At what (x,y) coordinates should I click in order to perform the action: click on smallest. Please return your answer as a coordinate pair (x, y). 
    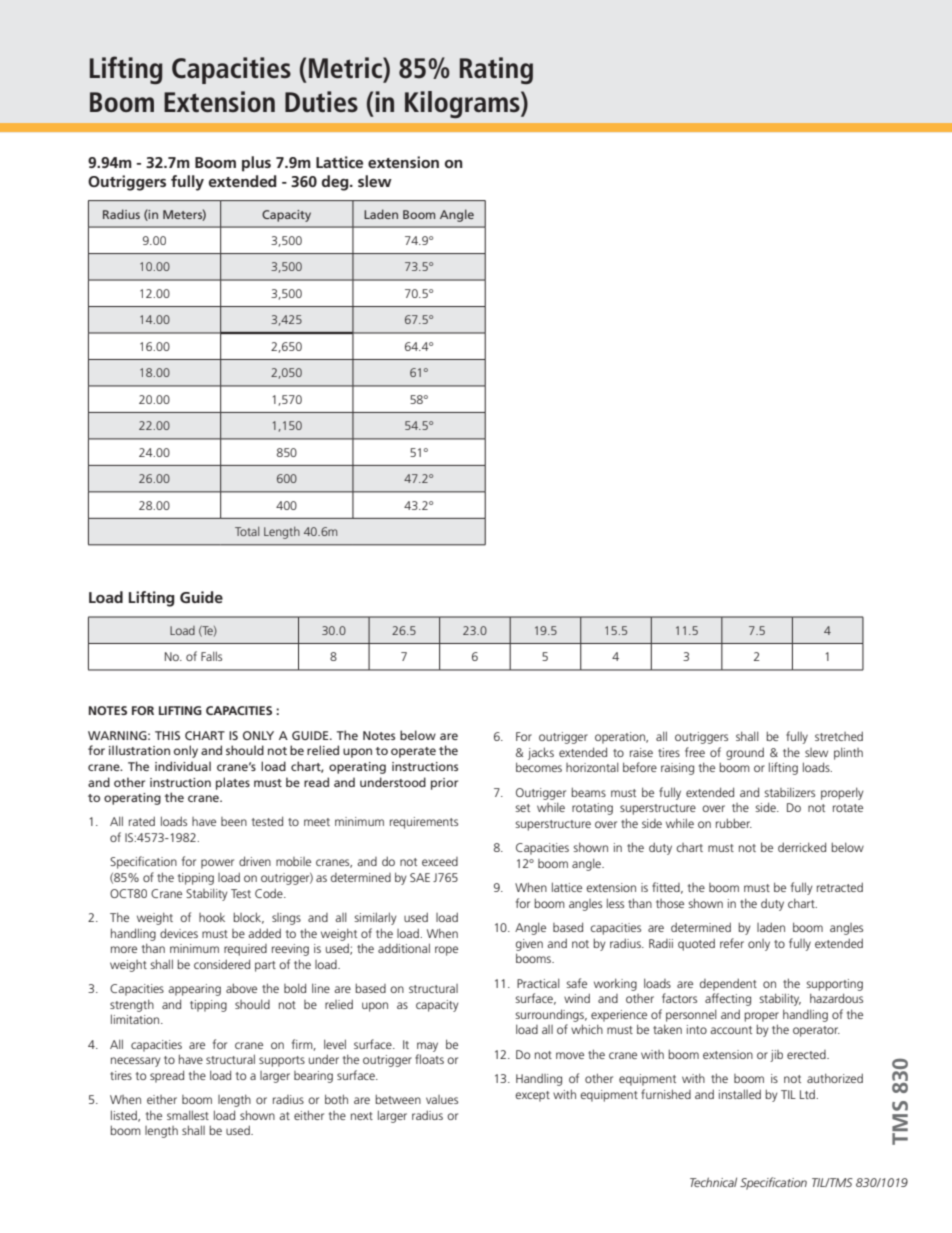
    Looking at the image, I should click on (188, 1115).
